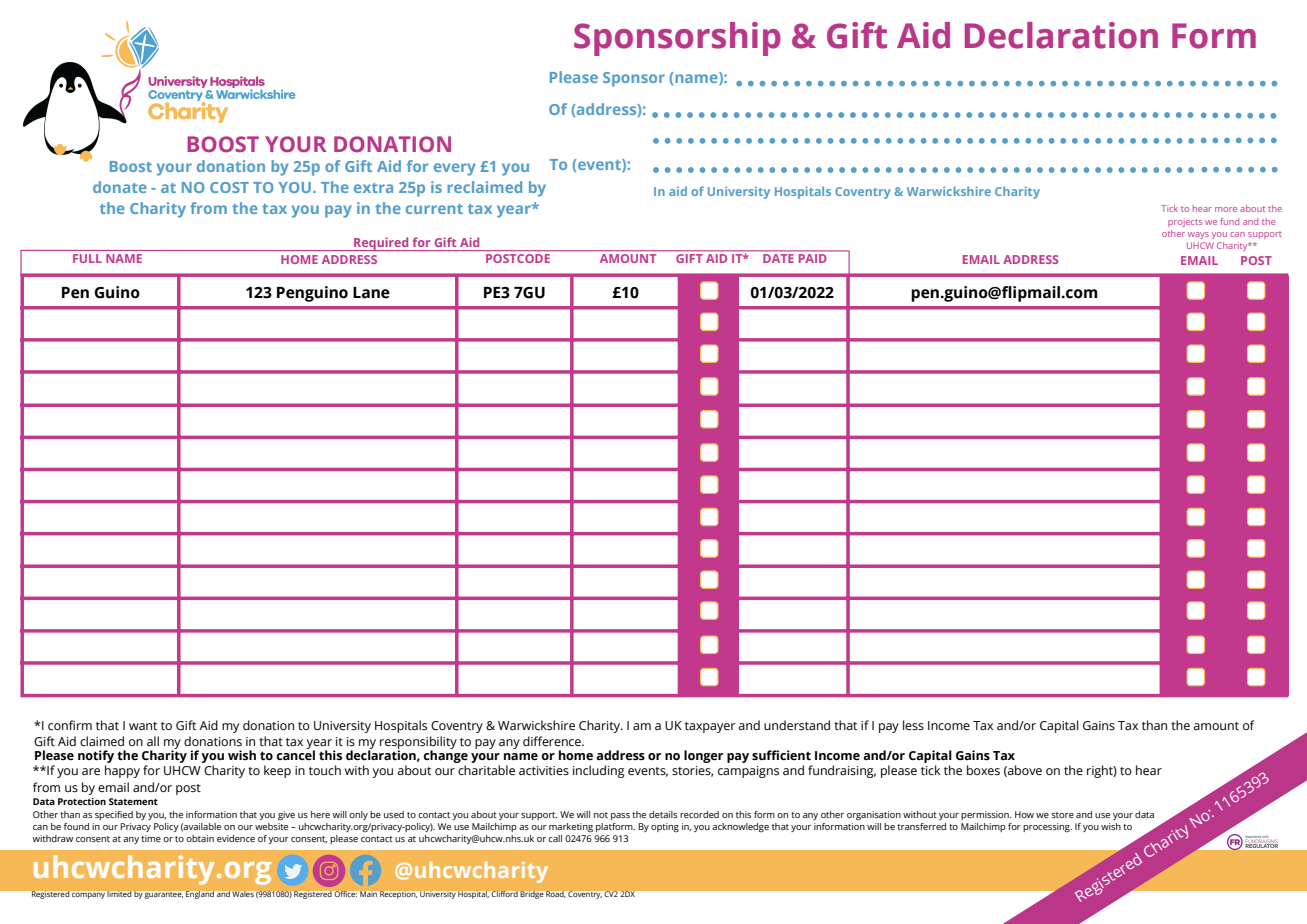  Describe the element at coordinates (1198, 235) in the page. I see `ways` at that location.
